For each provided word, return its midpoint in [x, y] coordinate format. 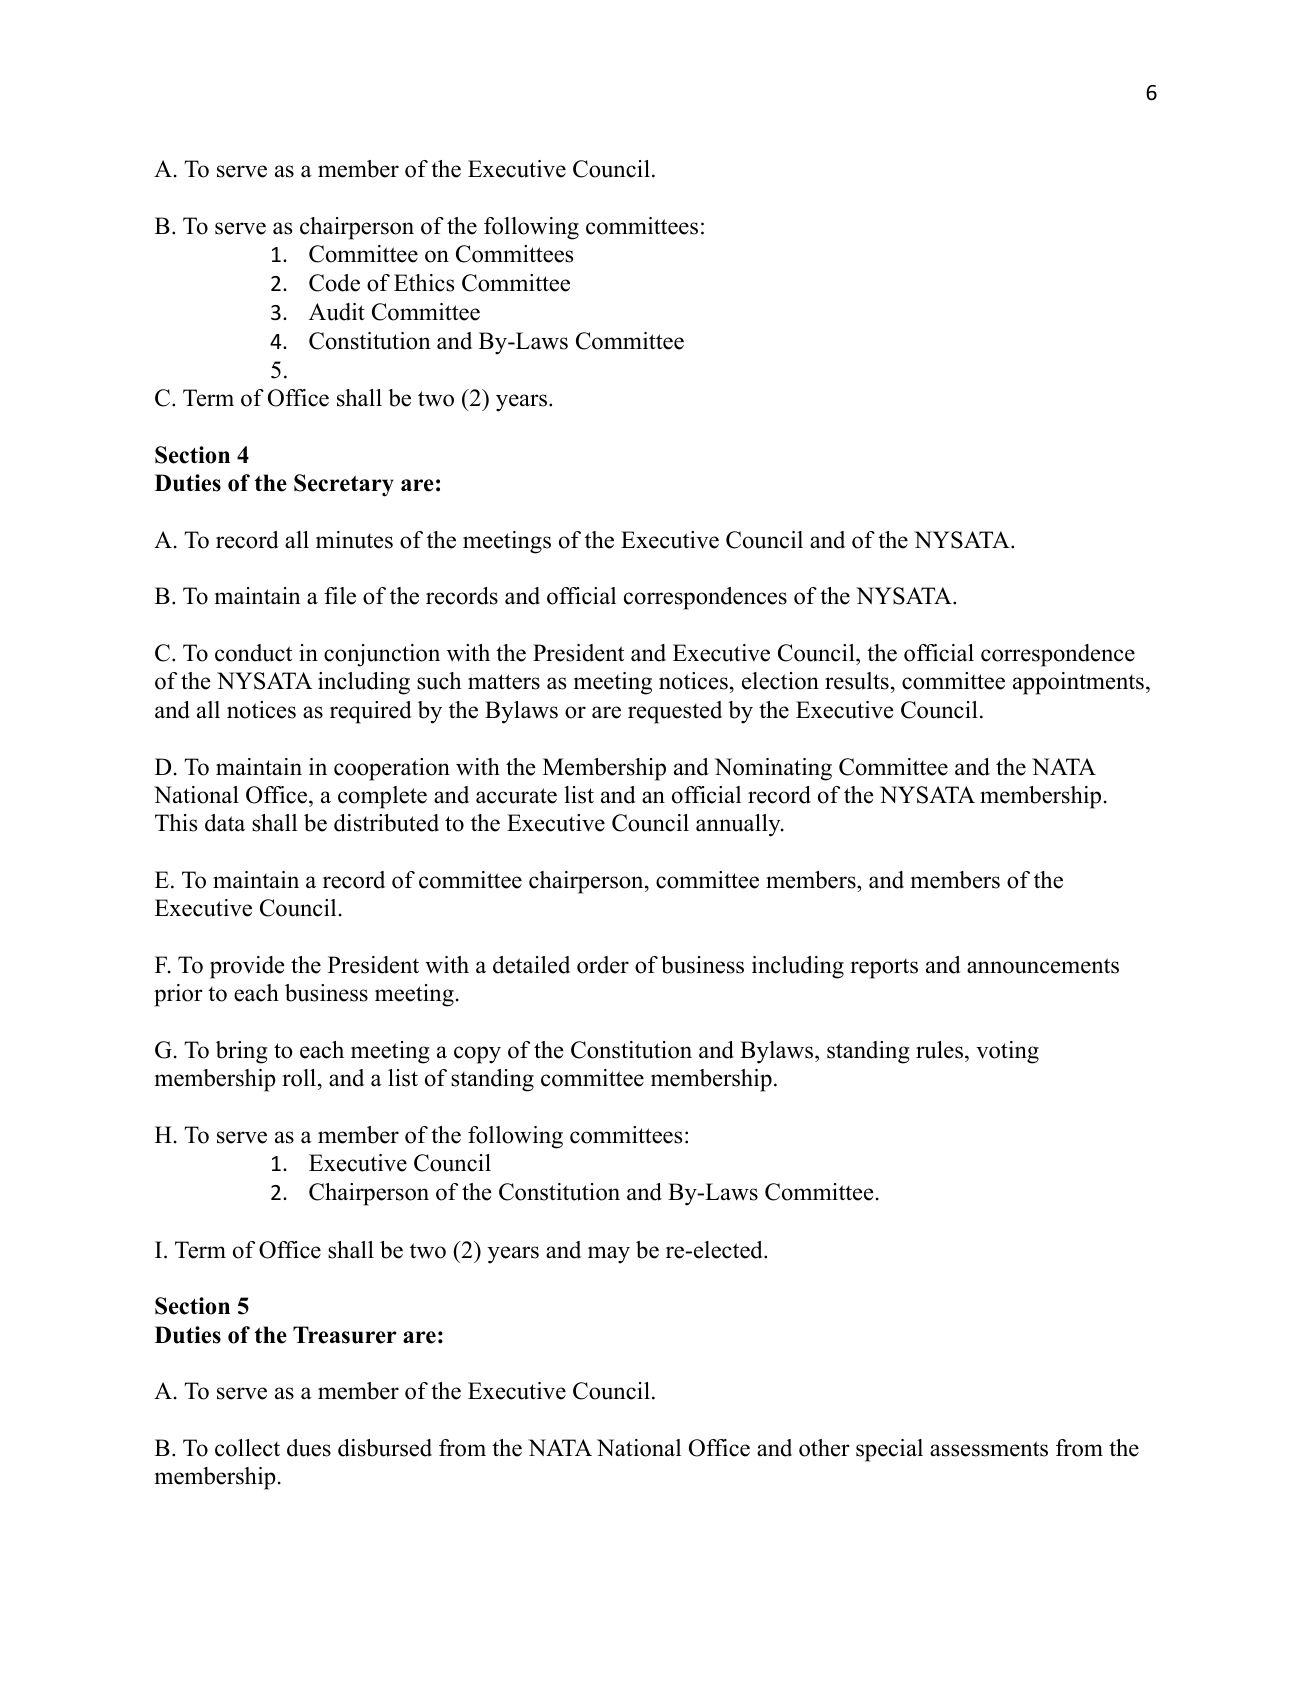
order [603, 965]
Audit [337, 312]
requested [675, 712]
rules [941, 1050]
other [824, 1448]
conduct [253, 653]
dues [309, 1448]
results [857, 681]
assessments [989, 1449]
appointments [1078, 683]
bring [241, 1052]
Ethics [424, 283]
